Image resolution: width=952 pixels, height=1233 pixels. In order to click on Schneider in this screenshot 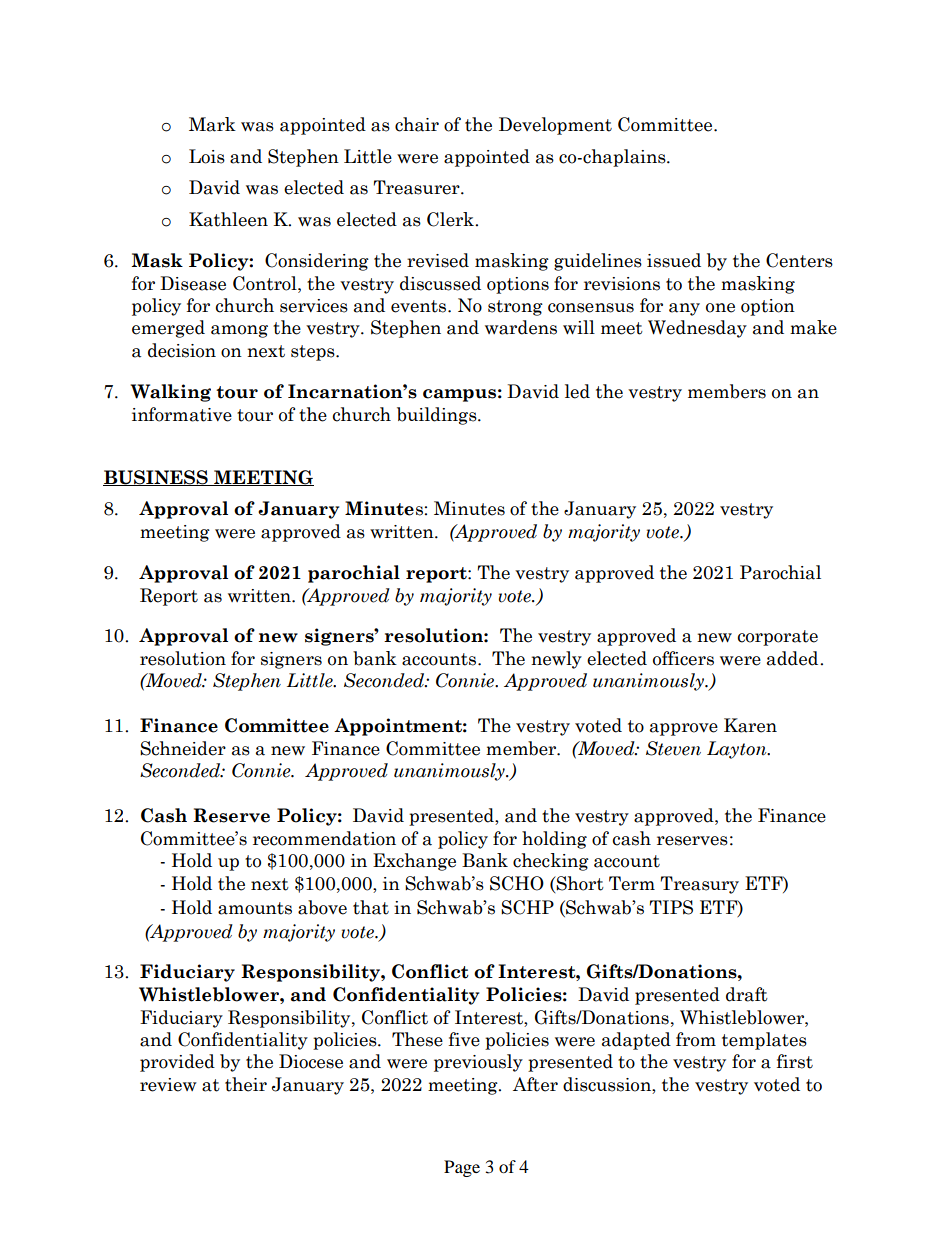, I will do `click(183, 748)`.
